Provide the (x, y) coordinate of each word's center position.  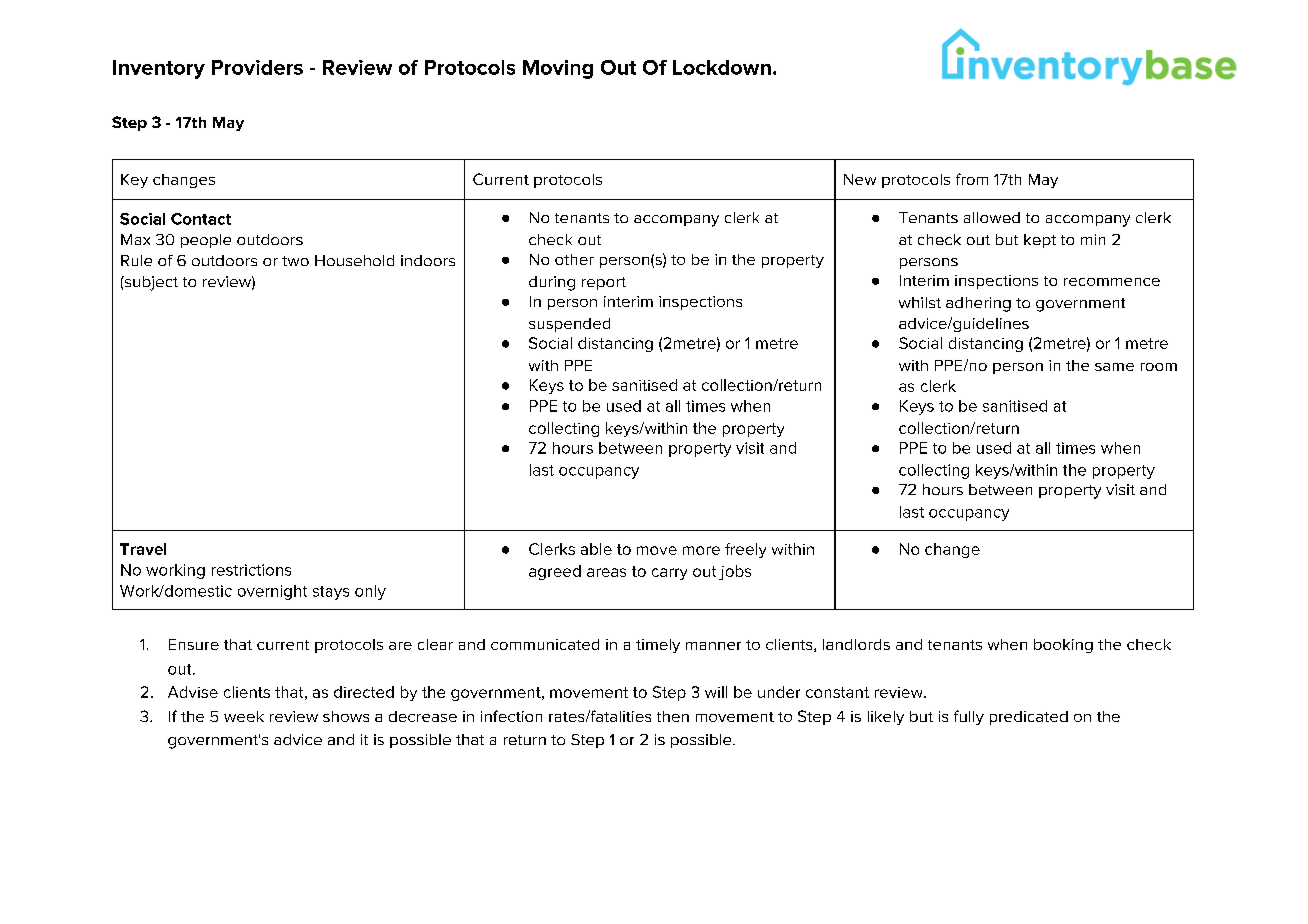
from (972, 179)
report (604, 283)
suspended (569, 325)
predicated (1029, 718)
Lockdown (722, 67)
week (244, 716)
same (1114, 367)
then (673, 716)
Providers (257, 67)
